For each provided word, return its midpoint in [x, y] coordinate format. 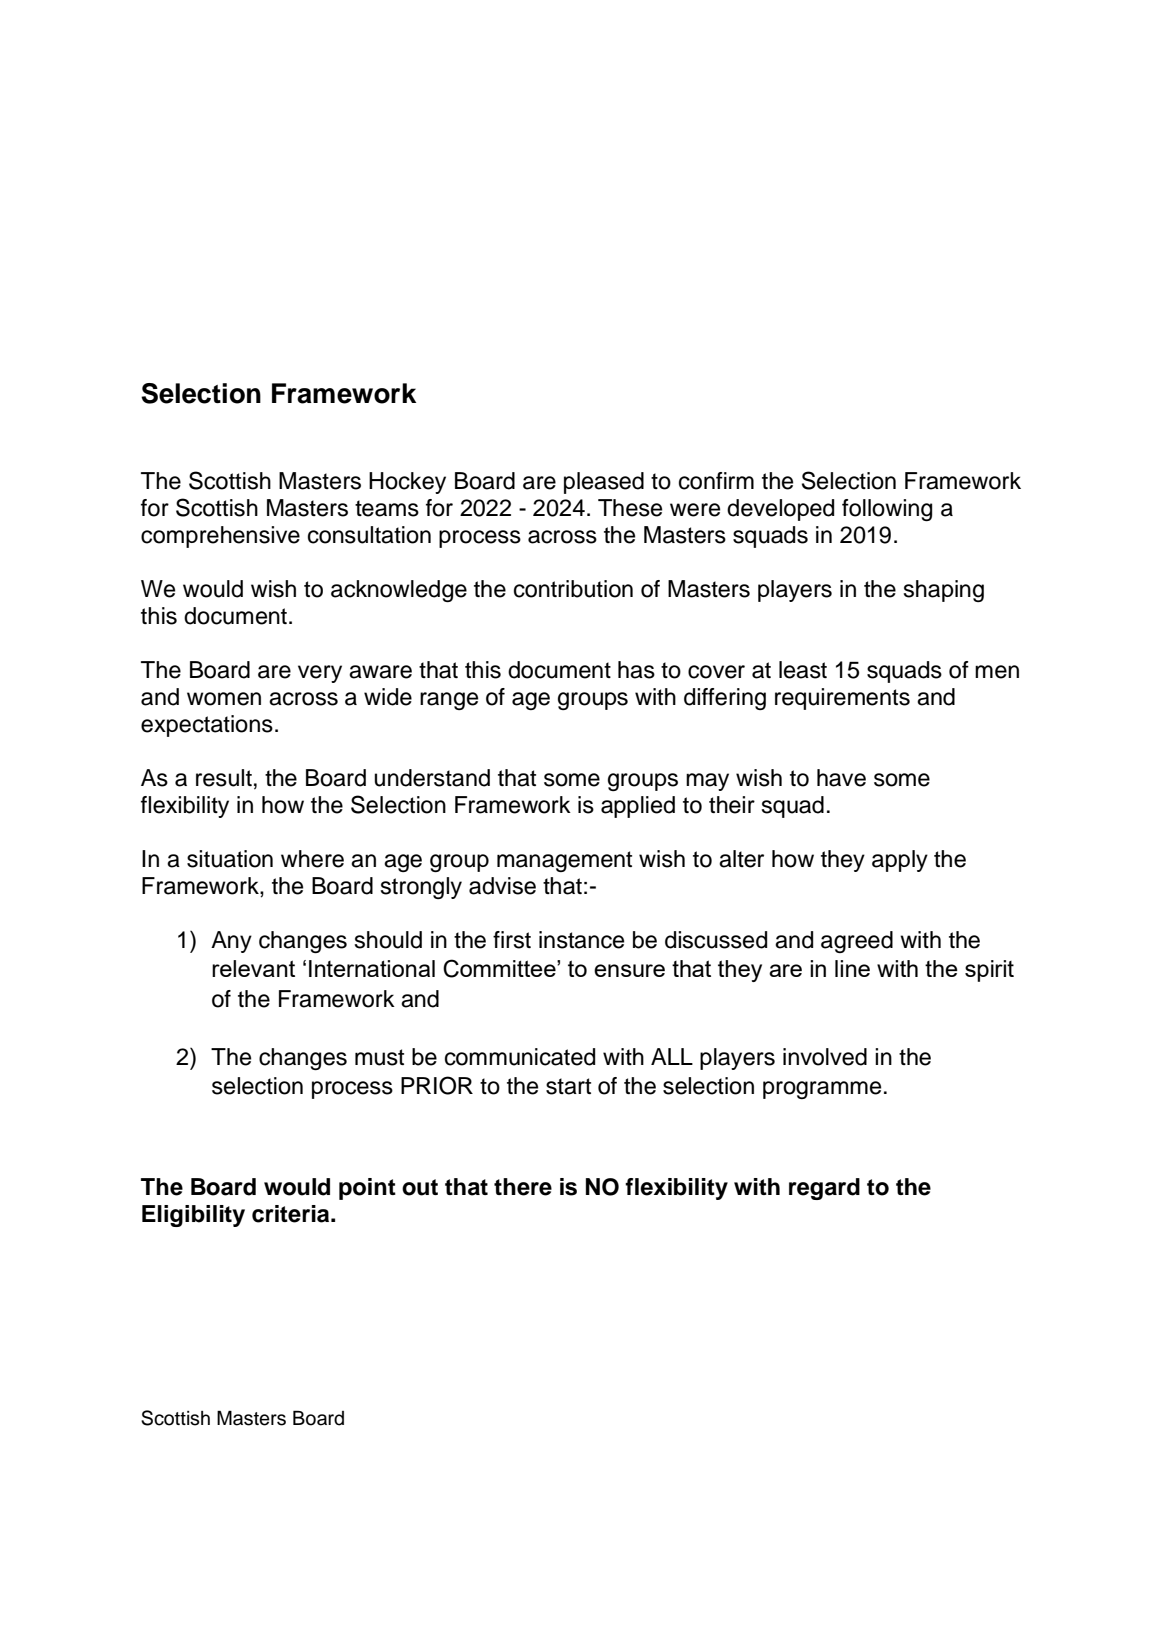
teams [387, 508]
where [312, 859]
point [367, 1189]
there [523, 1187]
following [887, 510]
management [564, 861]
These [630, 508]
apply [900, 861]
